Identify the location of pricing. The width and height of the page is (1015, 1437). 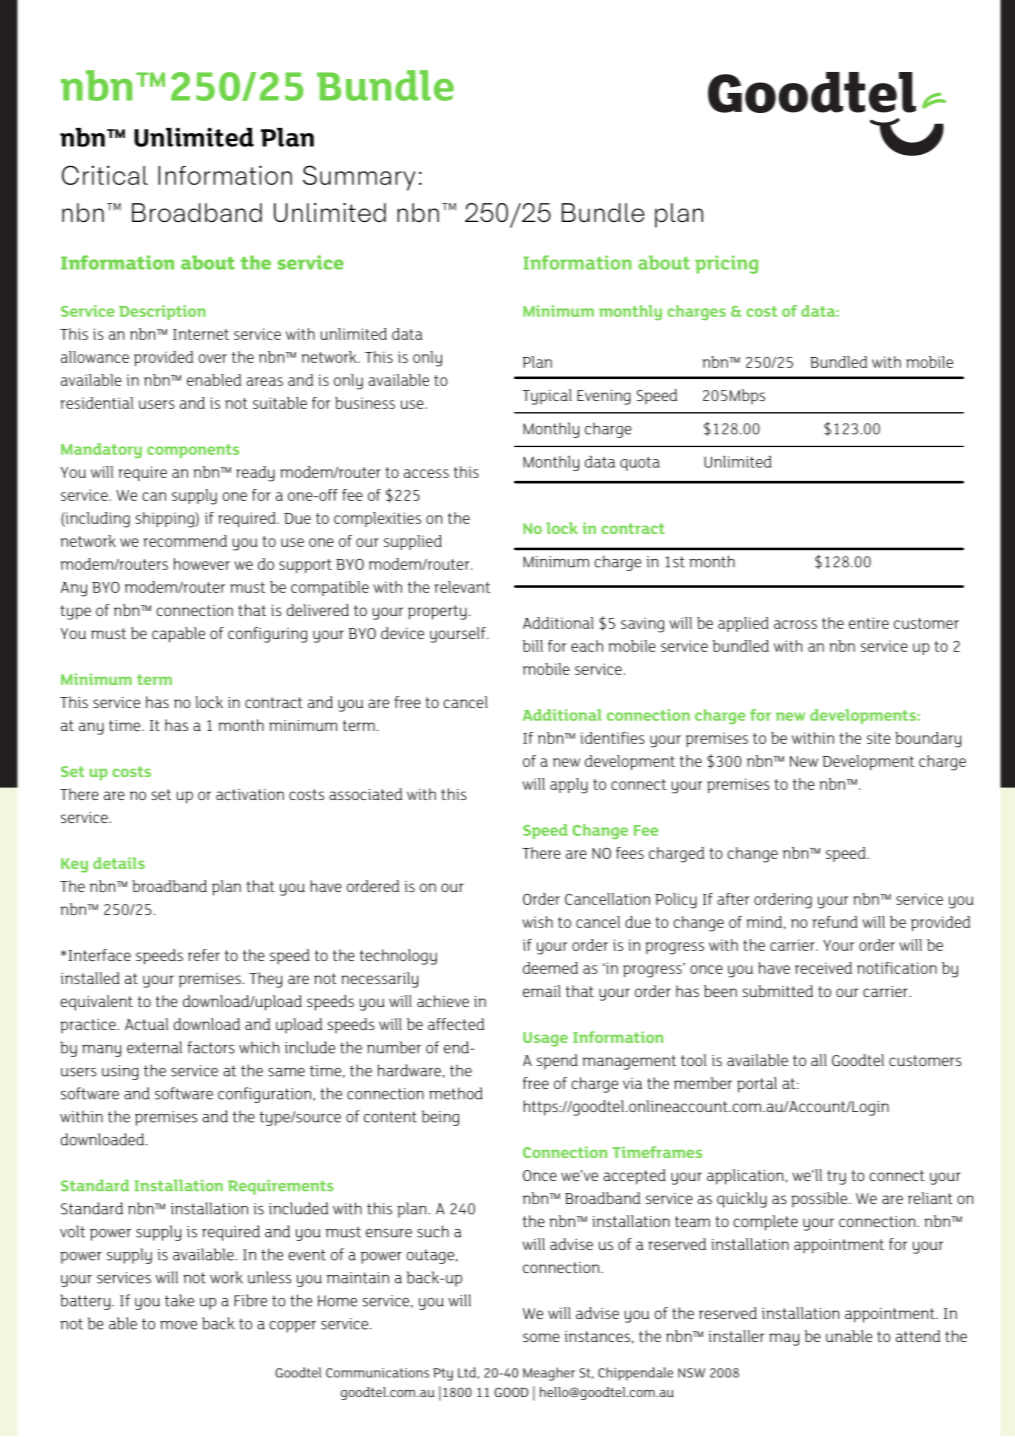
(726, 264).
